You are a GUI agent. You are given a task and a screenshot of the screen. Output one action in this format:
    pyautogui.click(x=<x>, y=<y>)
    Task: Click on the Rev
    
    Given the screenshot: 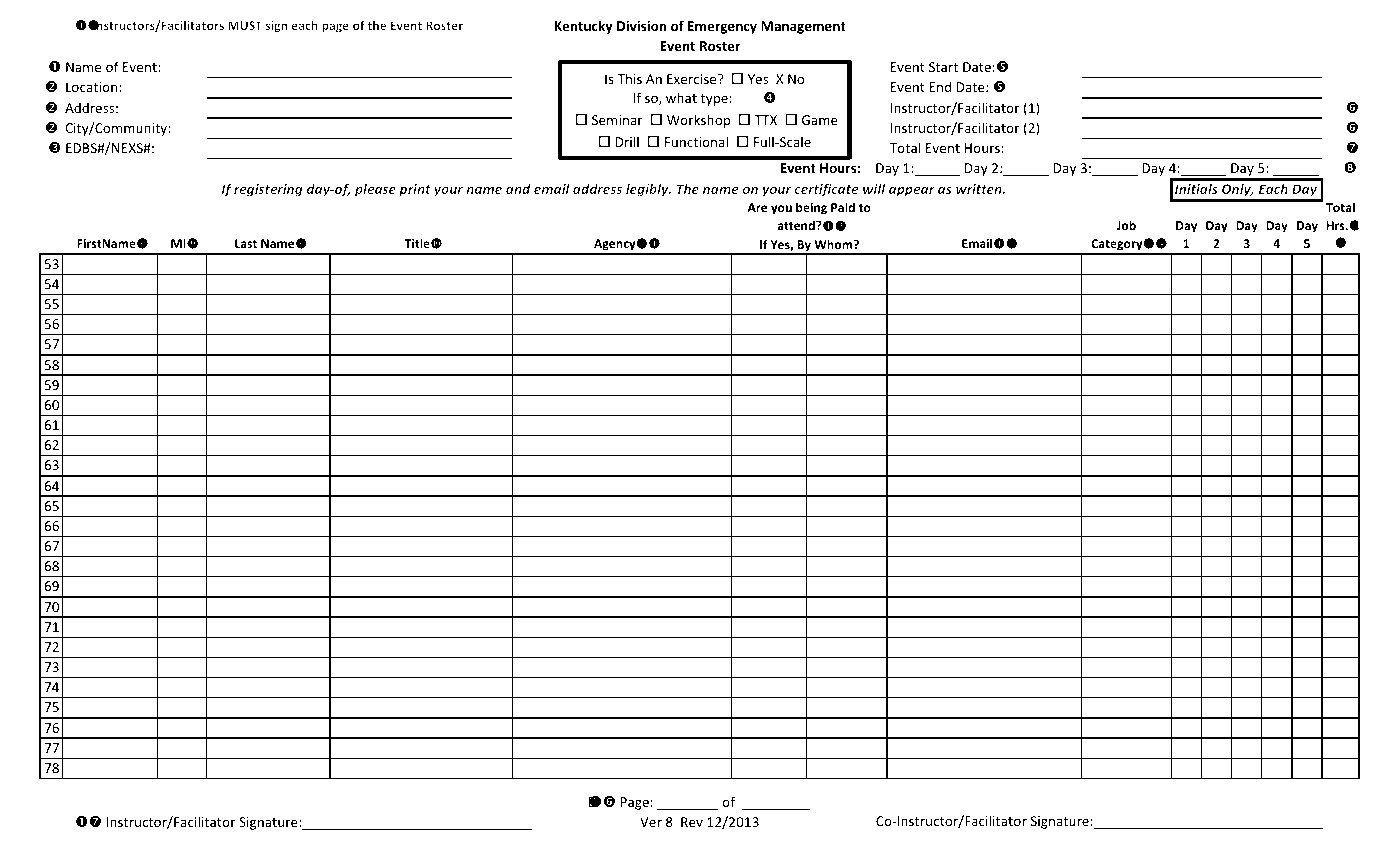 What is the action you would take?
    pyautogui.click(x=692, y=822)
